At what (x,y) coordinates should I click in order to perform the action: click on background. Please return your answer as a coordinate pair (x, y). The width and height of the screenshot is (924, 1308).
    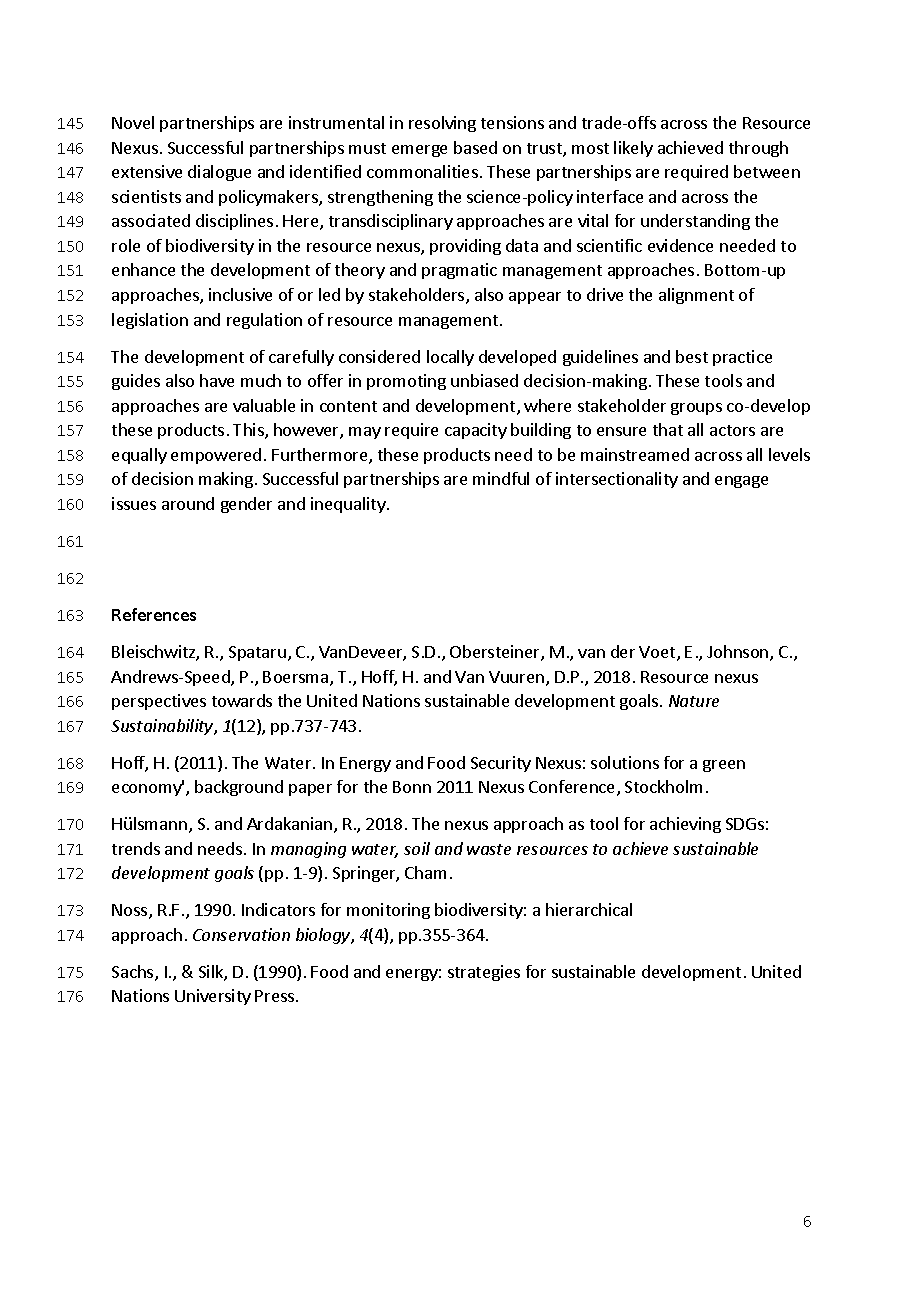
    Looking at the image, I should click on (239, 788).
